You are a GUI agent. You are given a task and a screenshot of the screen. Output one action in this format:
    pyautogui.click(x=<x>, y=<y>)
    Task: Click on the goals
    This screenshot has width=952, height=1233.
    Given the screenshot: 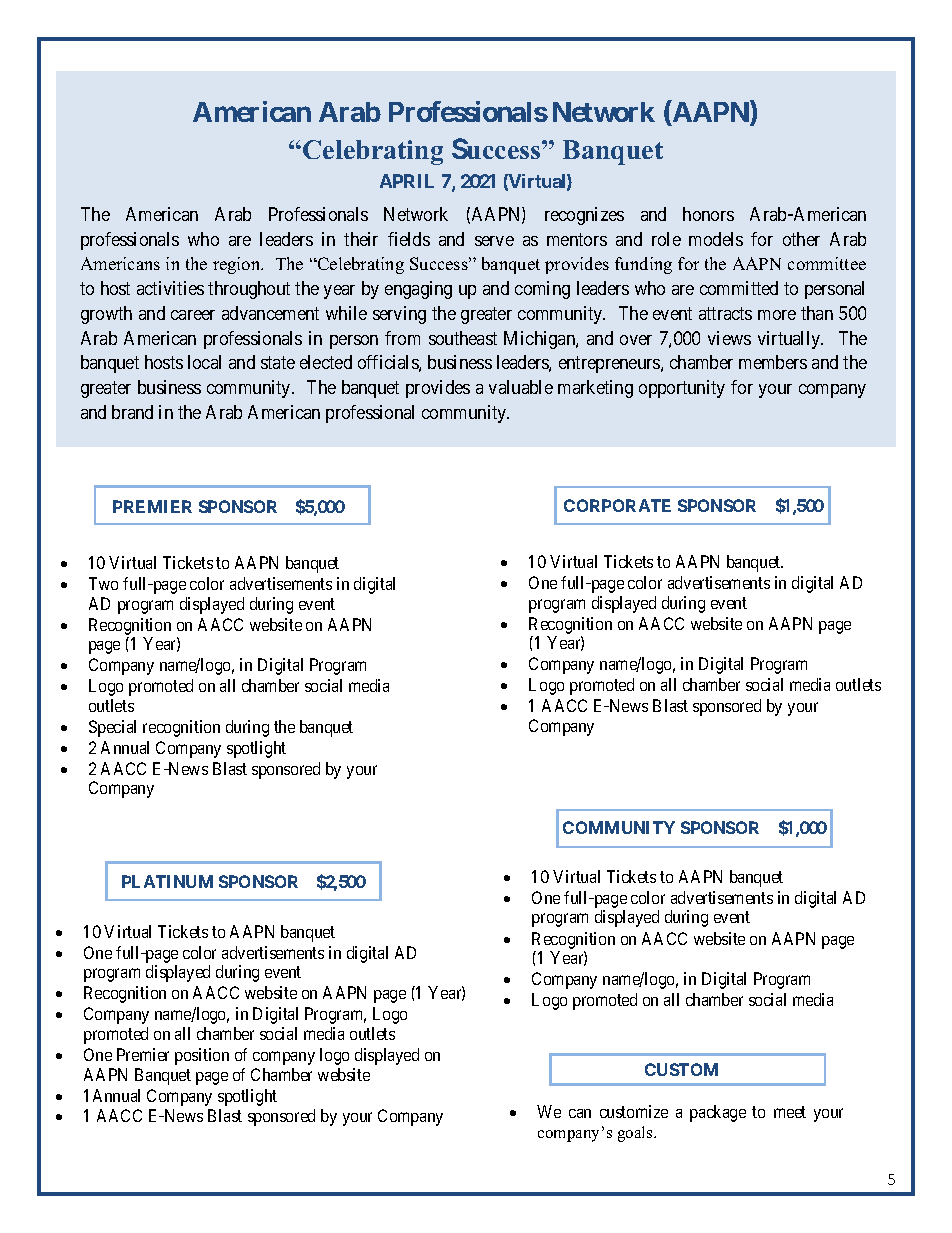 What is the action you would take?
    pyautogui.click(x=636, y=1134)
